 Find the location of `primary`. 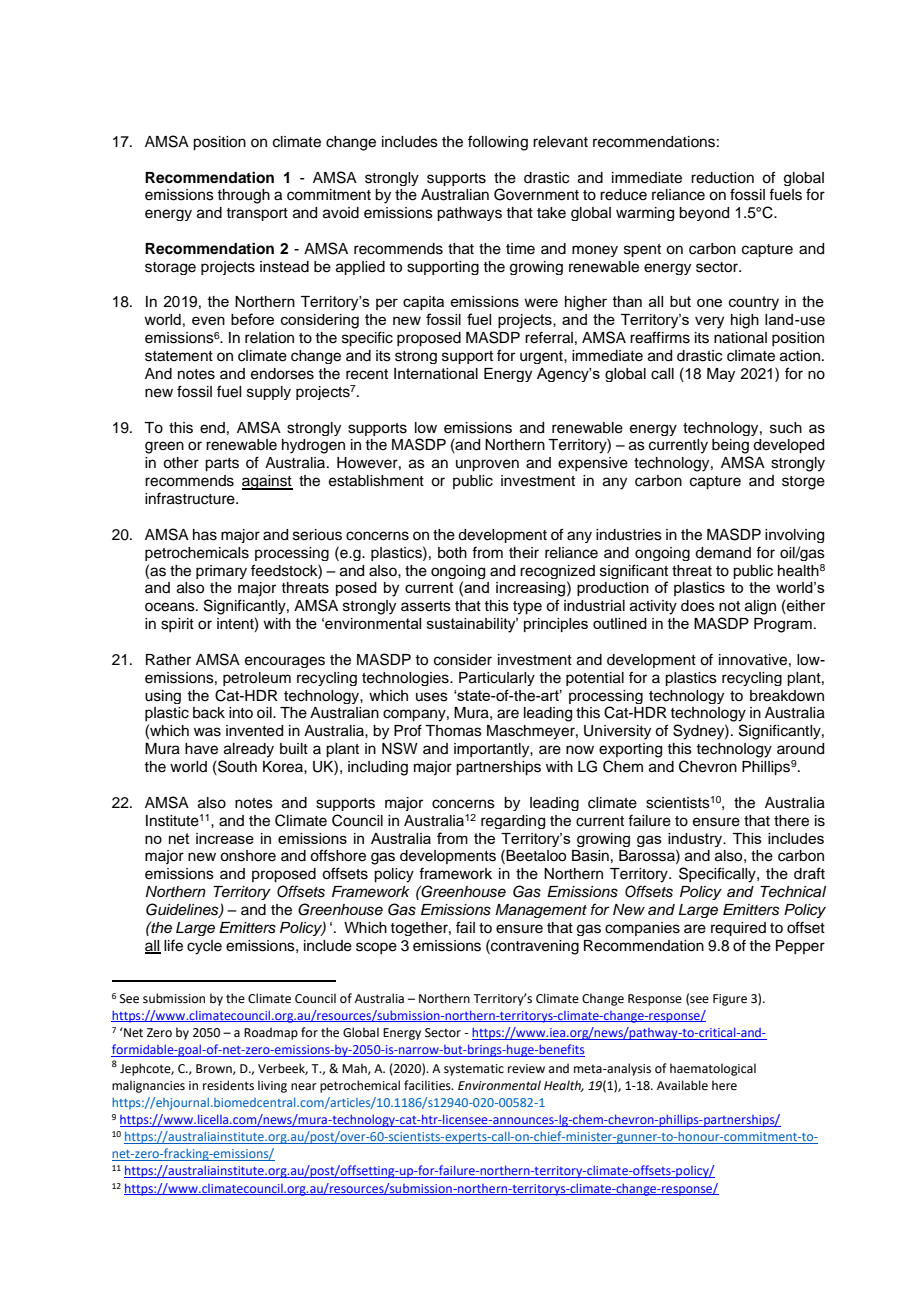

primary is located at coordinates (221, 572).
